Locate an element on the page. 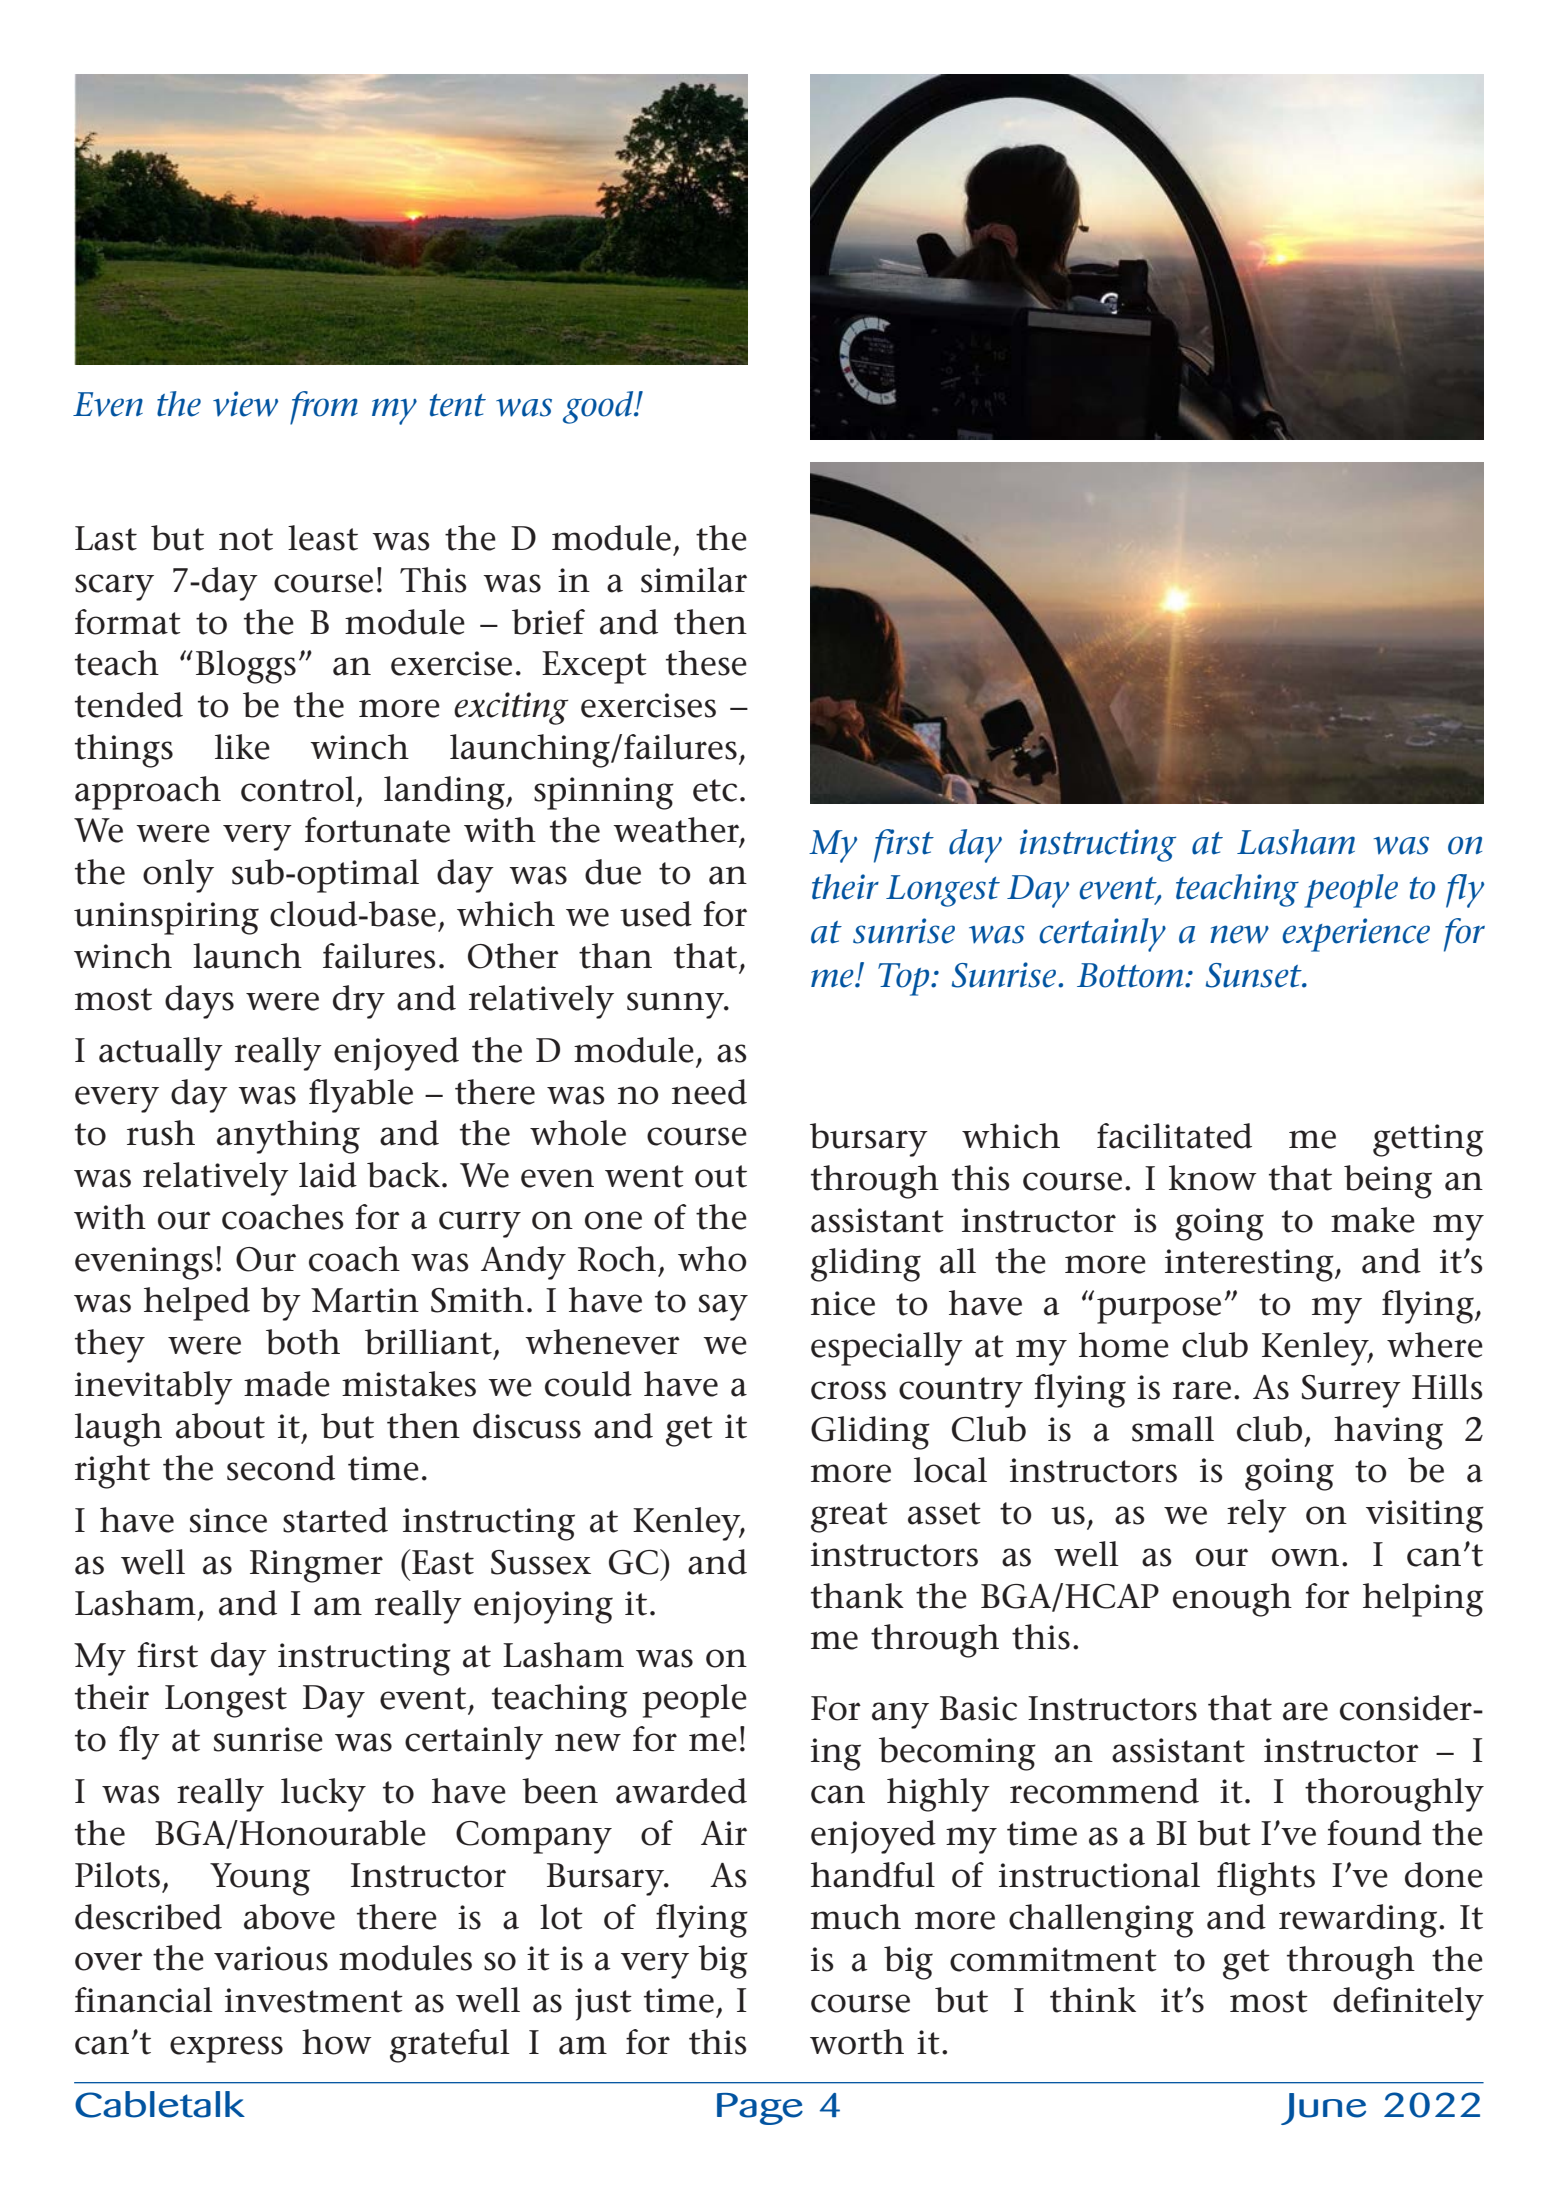  days is located at coordinates (199, 1002).
